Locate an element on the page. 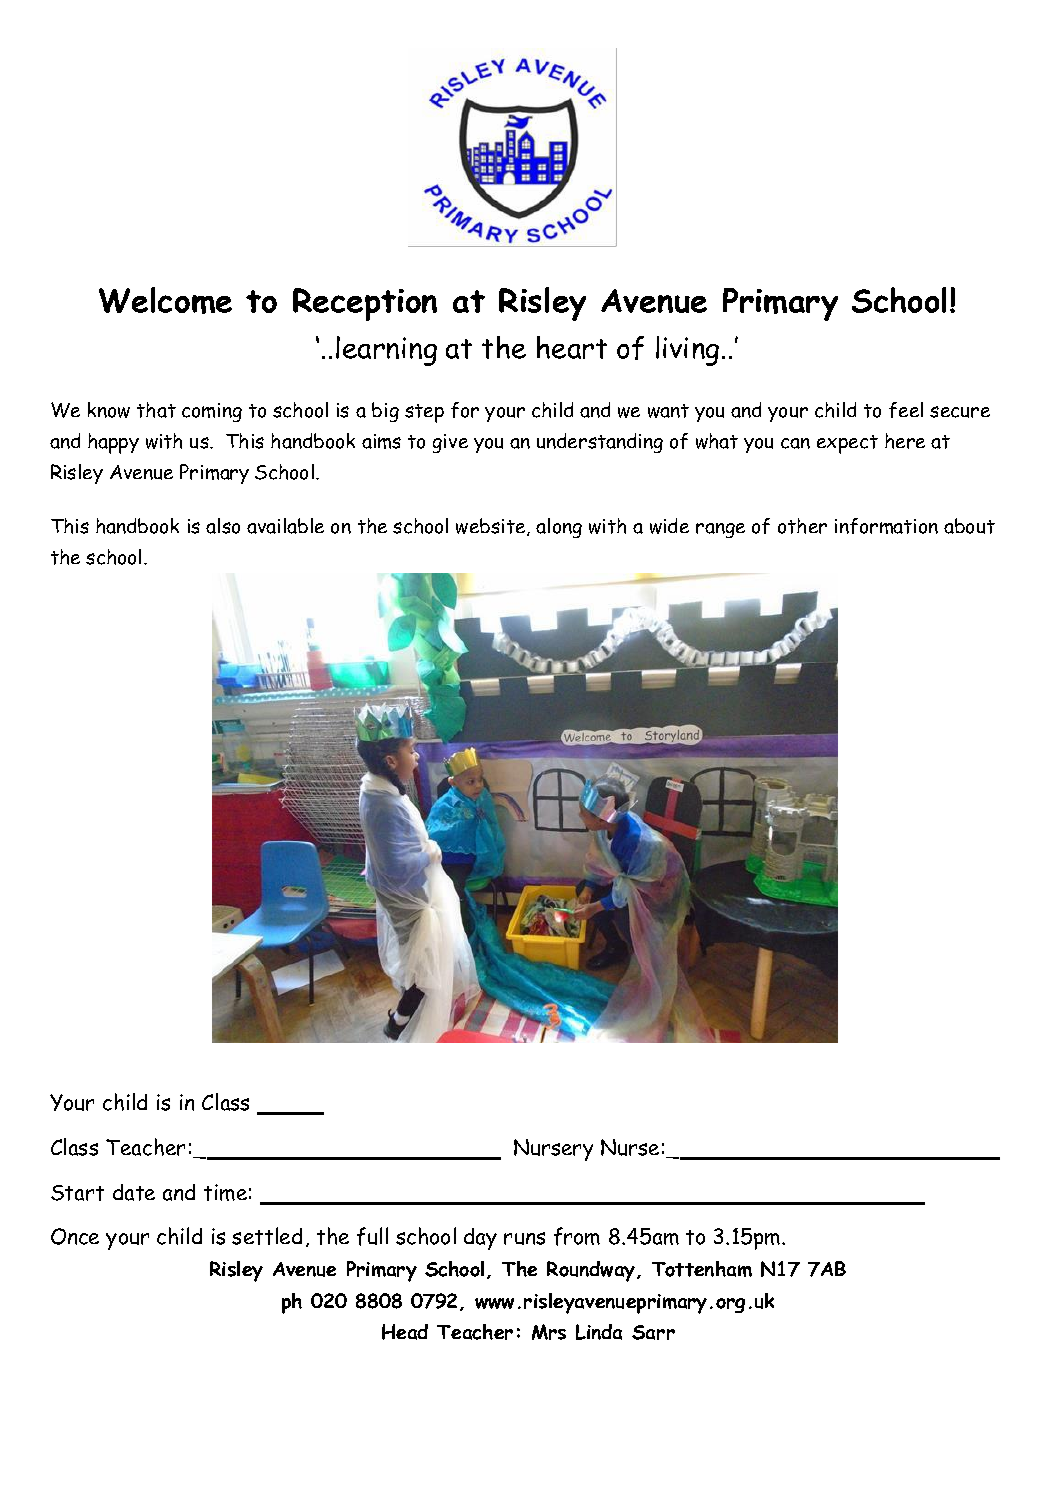 The width and height of the document is (1054, 1488). heart is located at coordinates (572, 347).
